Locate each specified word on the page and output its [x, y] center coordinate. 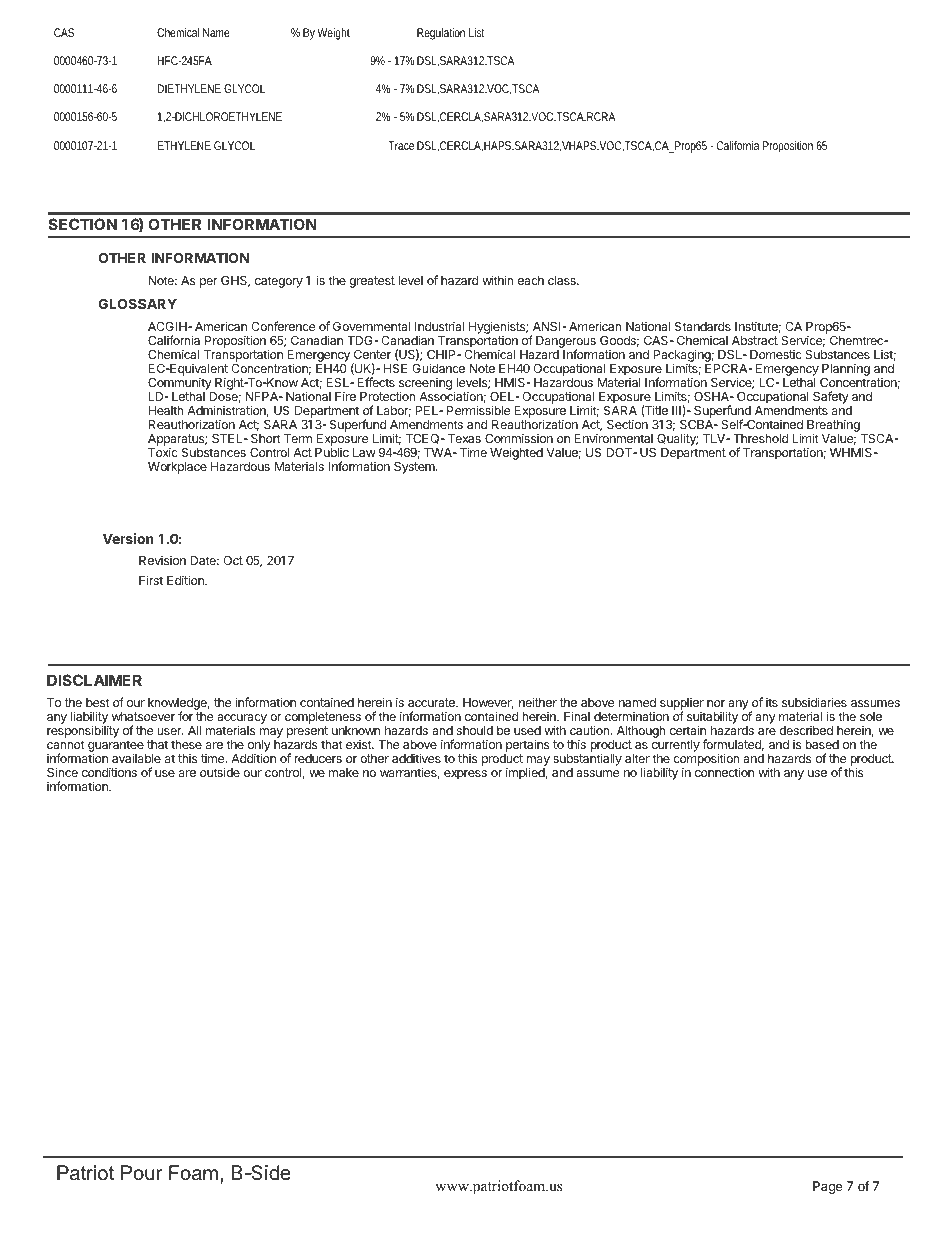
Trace [401, 145]
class [563, 280]
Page [828, 1187]
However [488, 703]
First [151, 580]
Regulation [441, 34]
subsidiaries [814, 702]
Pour [142, 1173]
